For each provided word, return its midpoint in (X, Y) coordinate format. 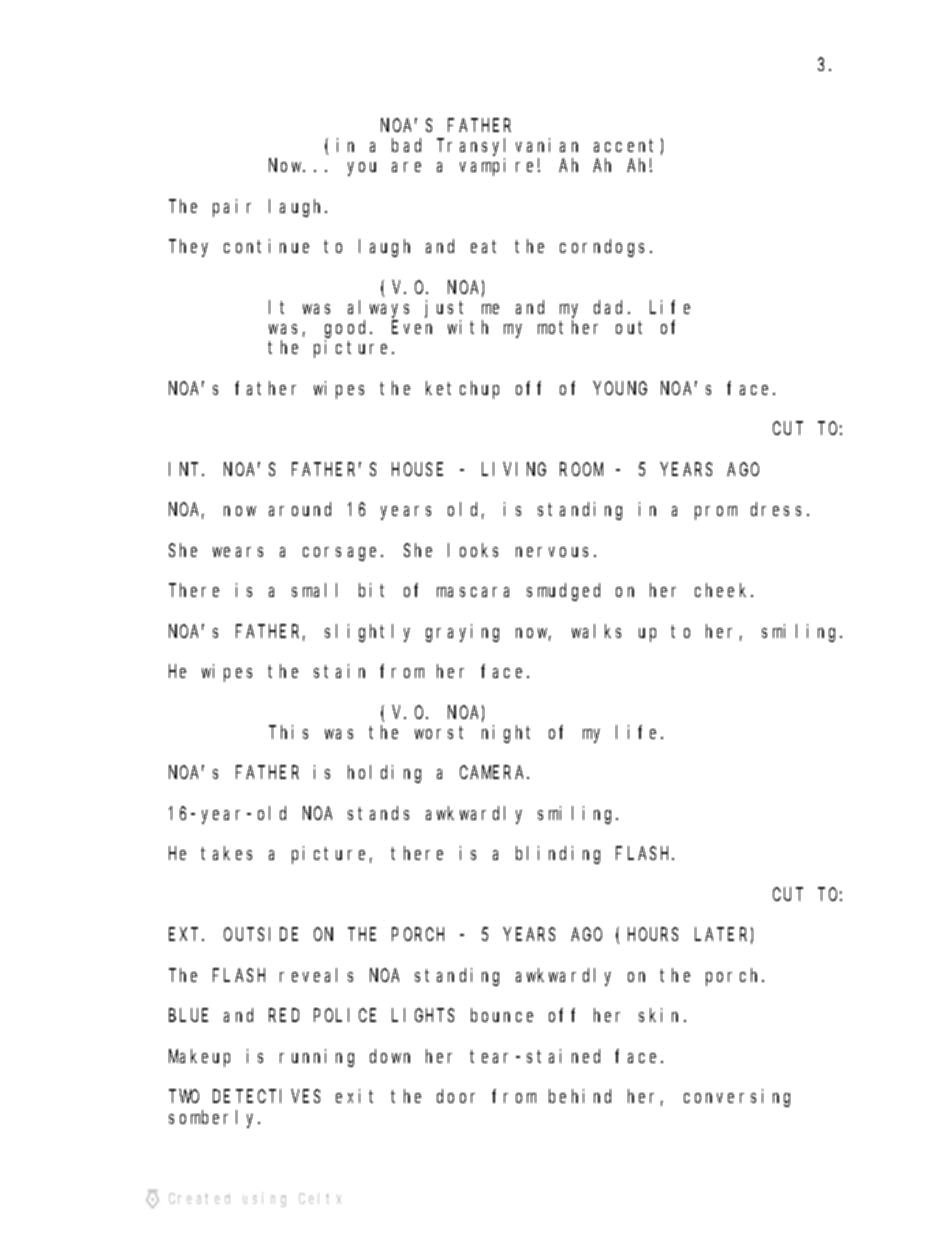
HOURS (653, 935)
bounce (502, 1015)
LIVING (514, 469)
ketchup (462, 390)
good (348, 329)
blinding (558, 855)
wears (238, 552)
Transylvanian (507, 147)
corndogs (605, 248)
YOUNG (620, 388)
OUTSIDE (261, 935)
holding (384, 774)
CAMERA (494, 773)
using (264, 1199)
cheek (723, 590)
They (188, 248)
